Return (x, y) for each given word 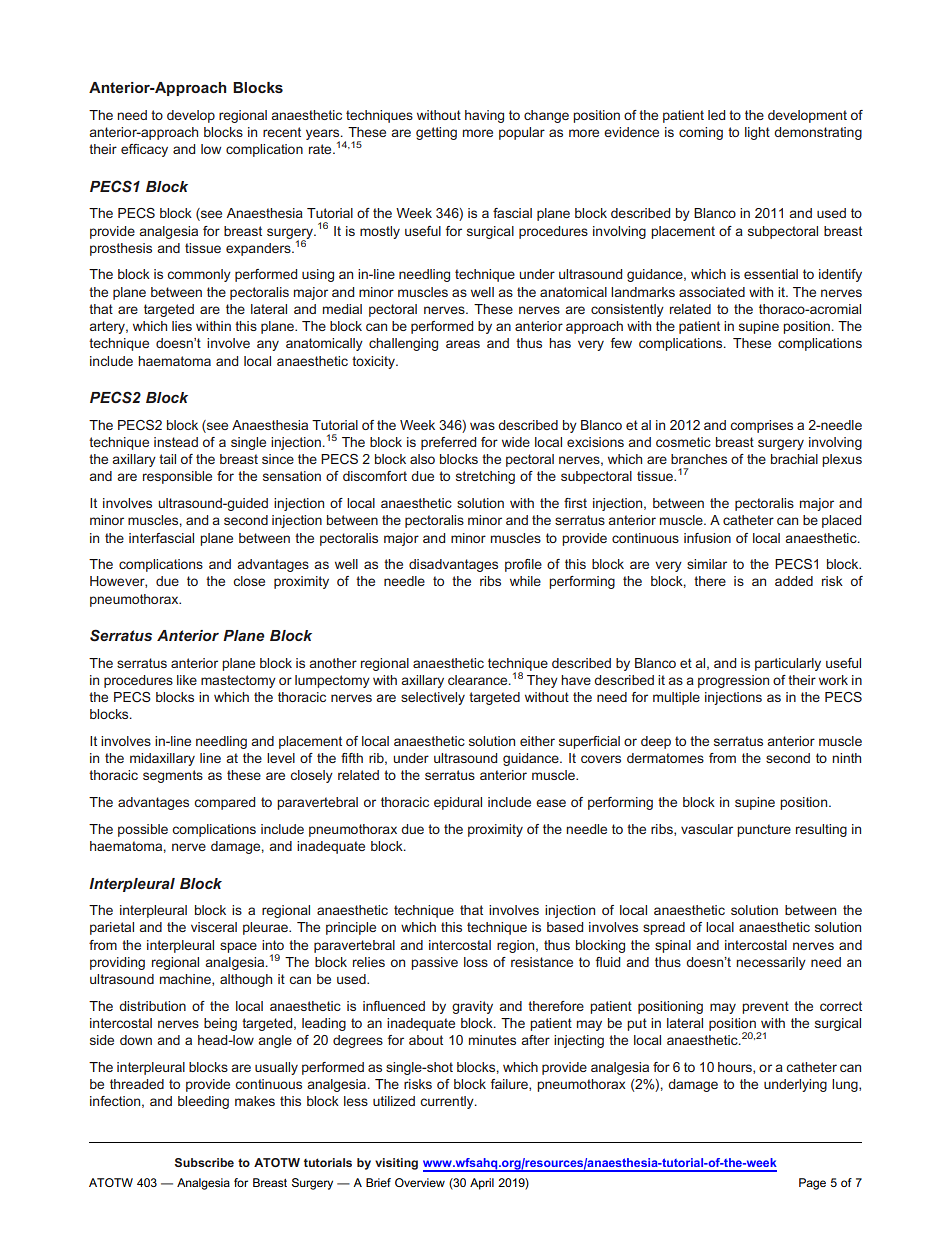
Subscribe (204, 1162)
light (757, 133)
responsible (177, 477)
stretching (485, 477)
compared (224, 803)
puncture (764, 830)
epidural (458, 803)
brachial (794, 459)
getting (436, 133)
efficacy (144, 150)
